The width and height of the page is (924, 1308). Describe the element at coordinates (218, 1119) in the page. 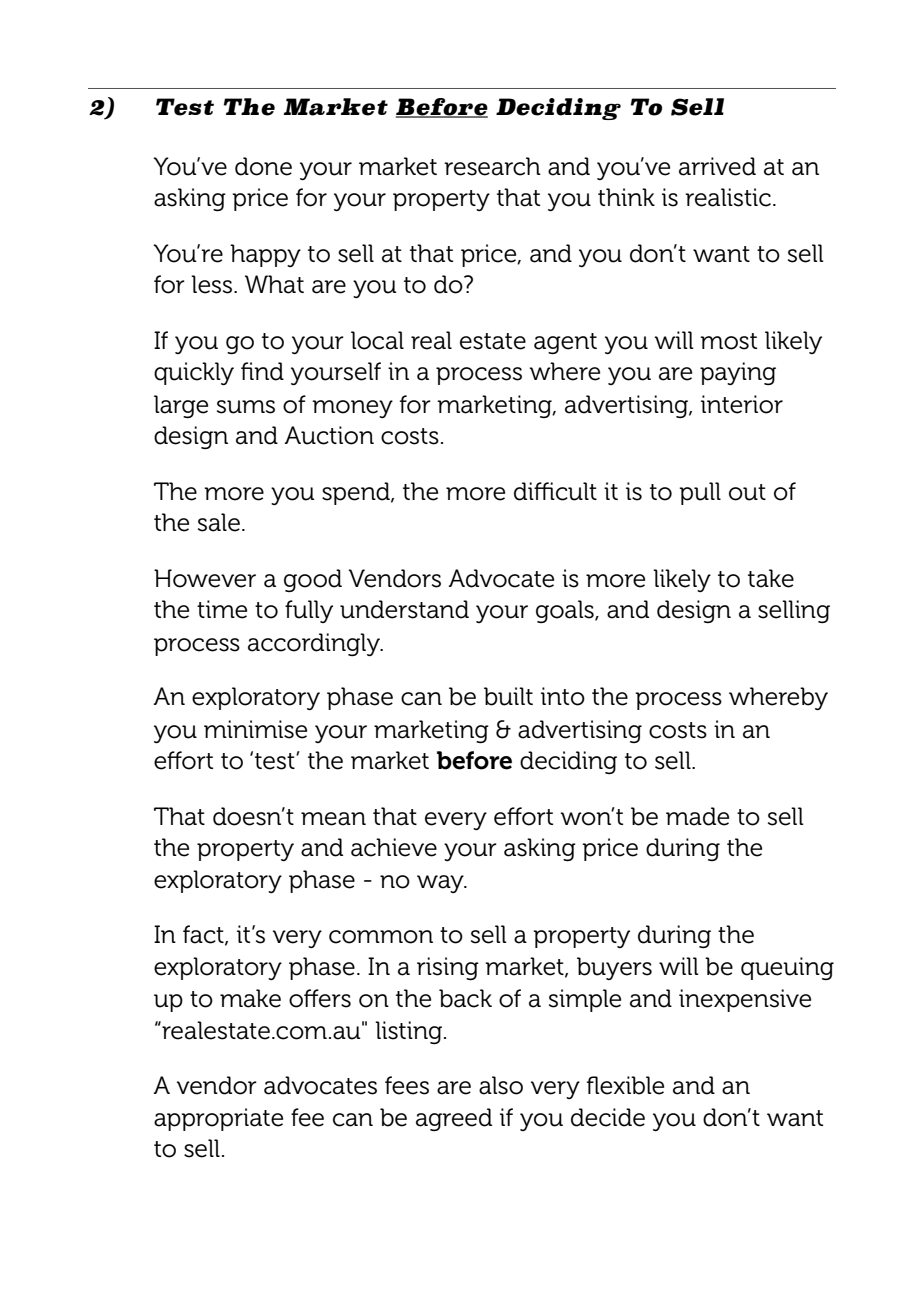

I see `appropriate` at that location.
